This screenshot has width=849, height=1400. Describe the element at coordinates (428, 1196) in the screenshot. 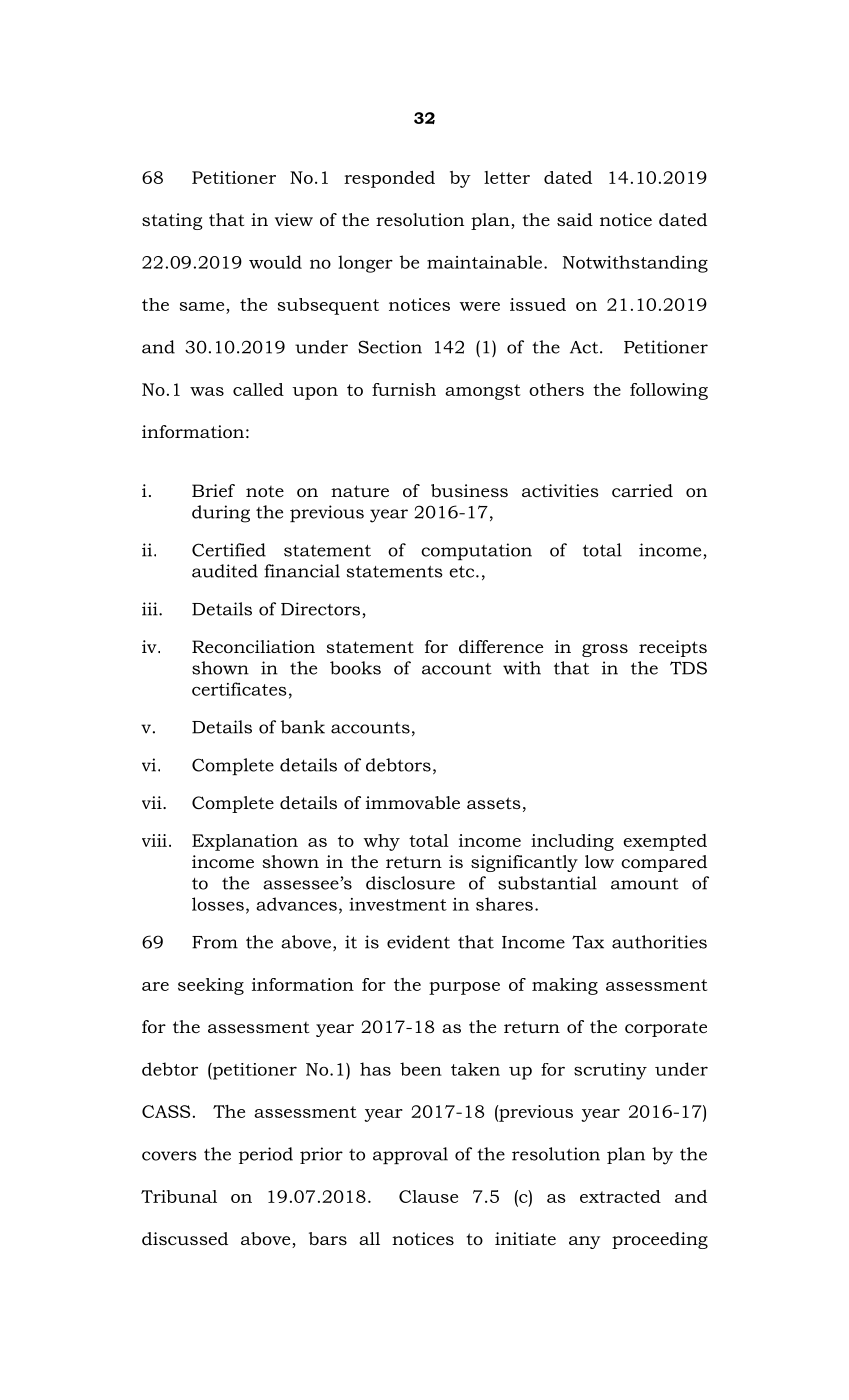

I see `Clause` at that location.
